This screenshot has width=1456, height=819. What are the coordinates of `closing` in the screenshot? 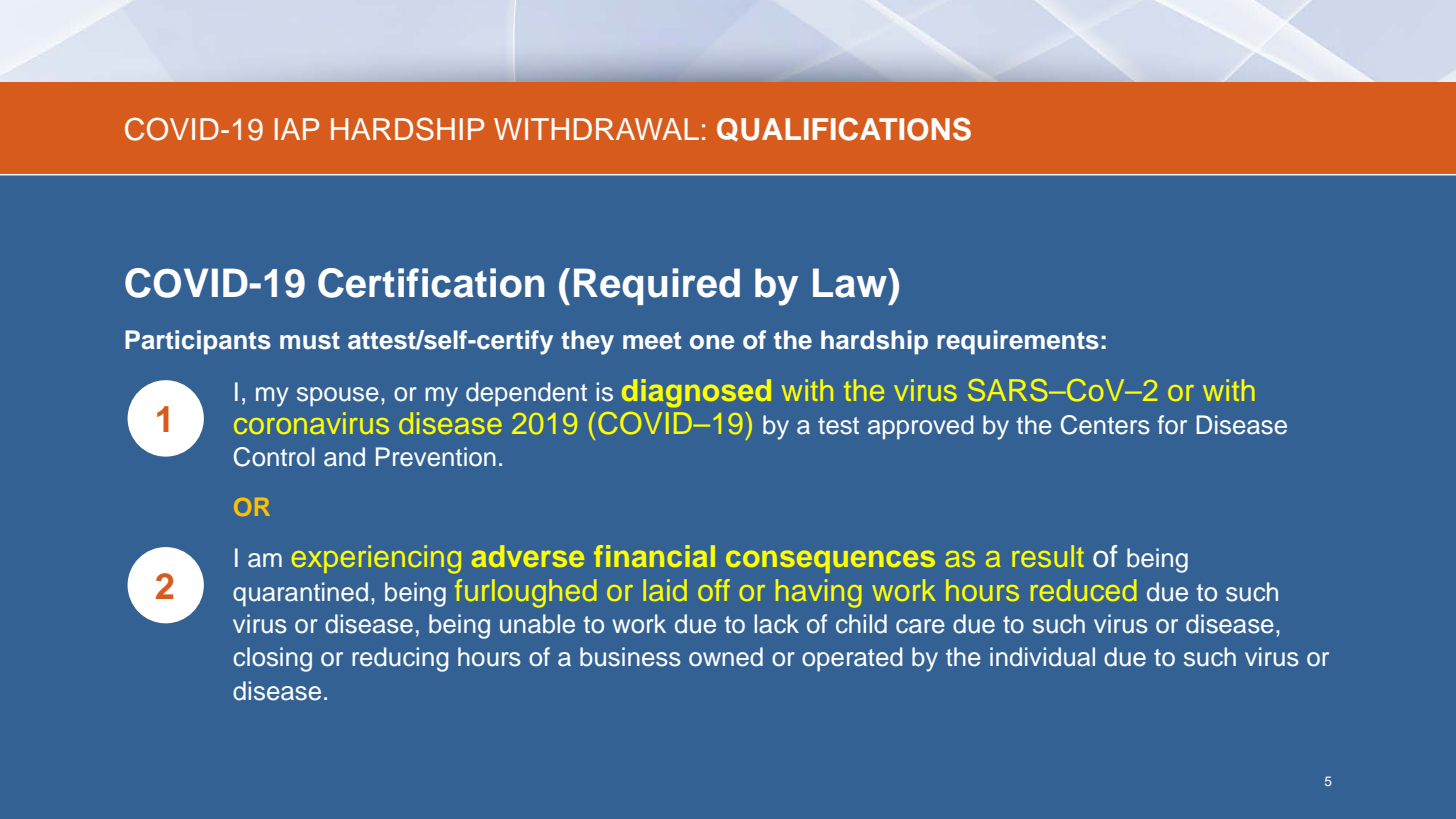 It's located at (272, 659).
